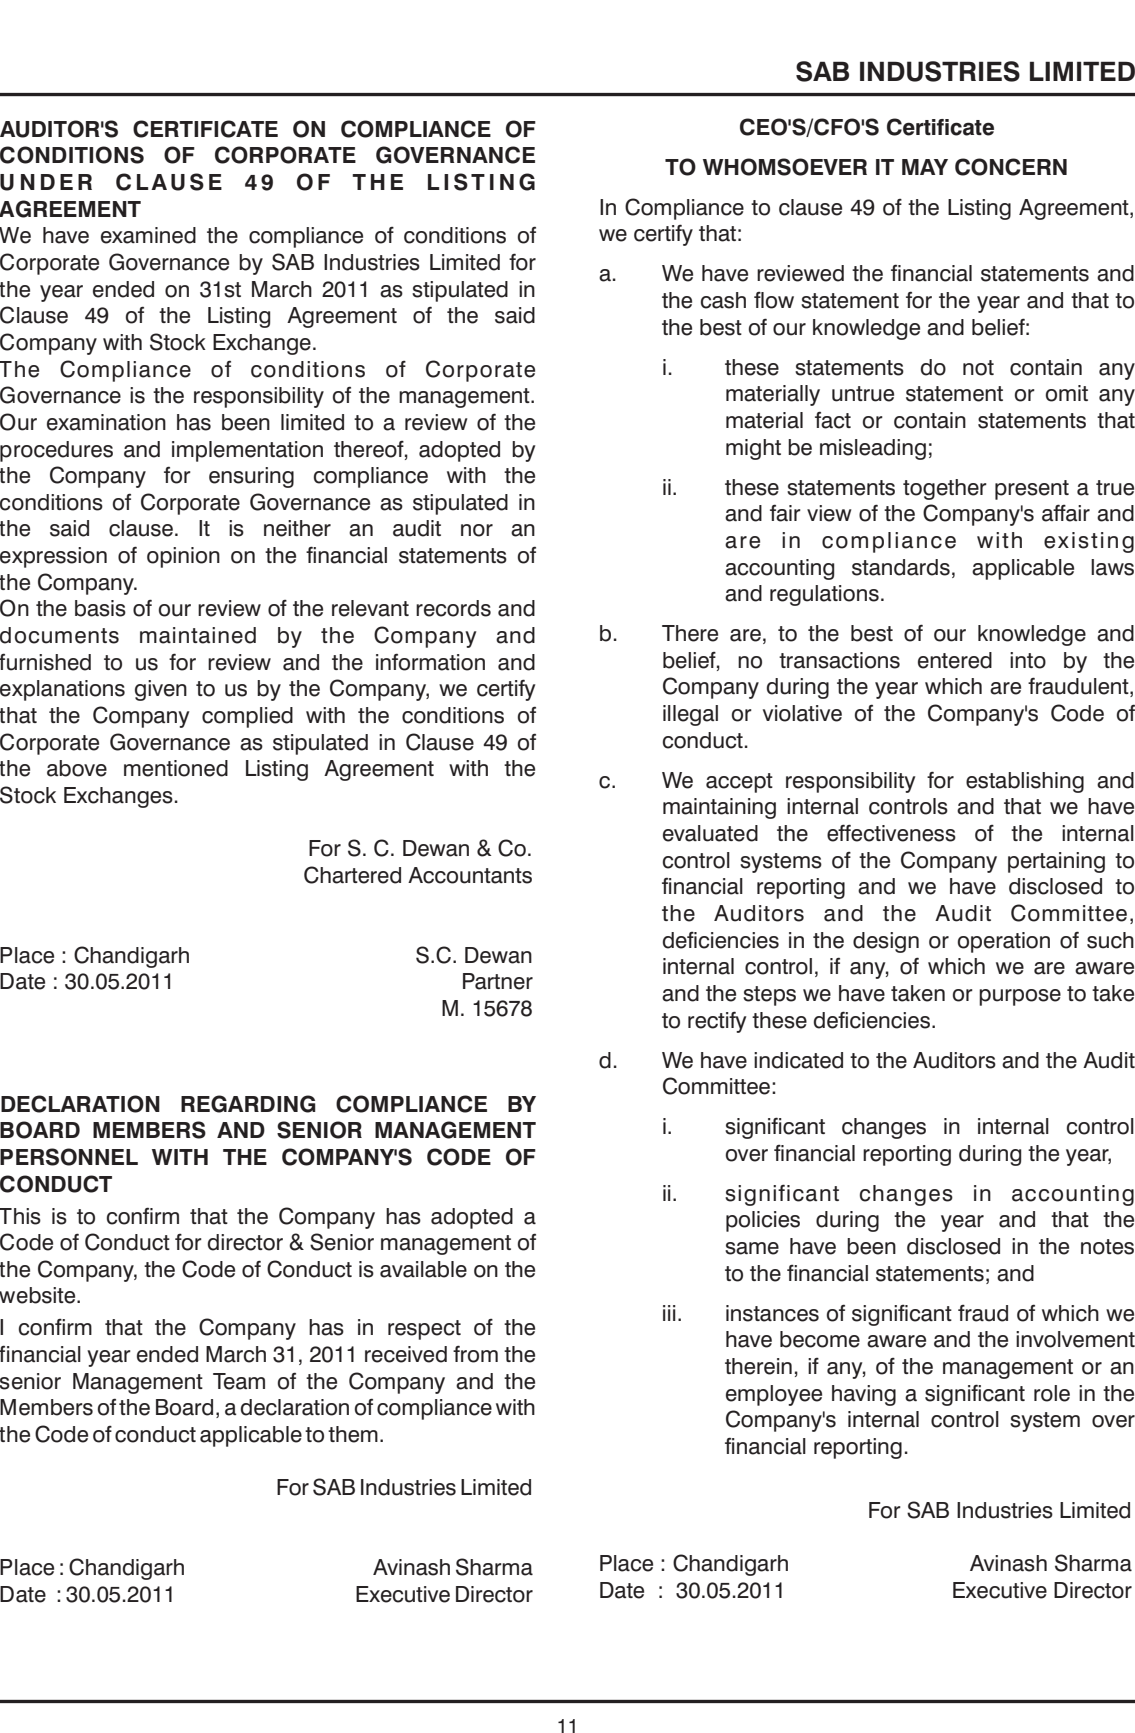  Describe the element at coordinates (148, 235) in the page. I see `examined` at that location.
